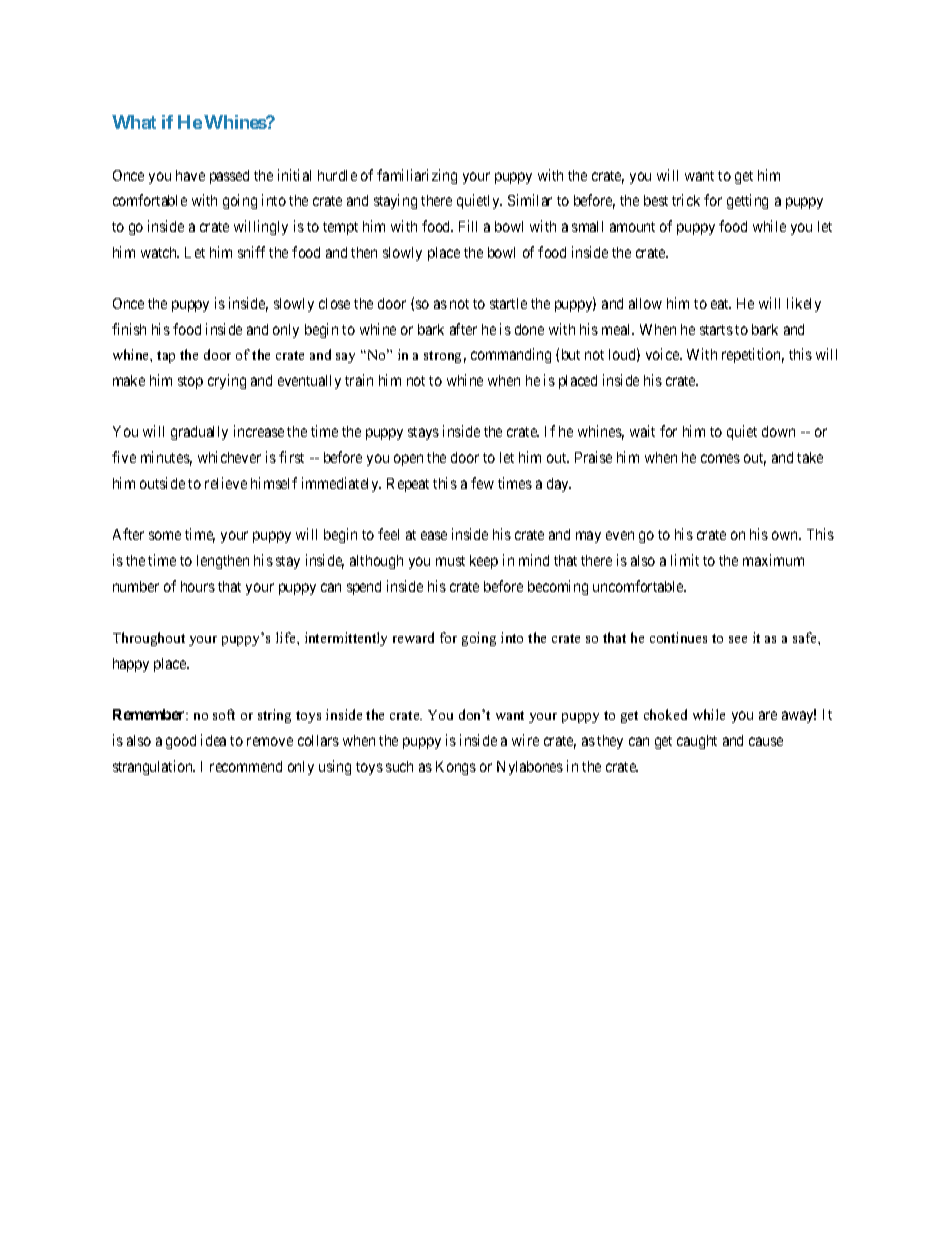 Image resolution: width=952 pixels, height=1233 pixels. Describe the element at coordinates (747, 201) in the screenshot. I see `getting` at that location.
